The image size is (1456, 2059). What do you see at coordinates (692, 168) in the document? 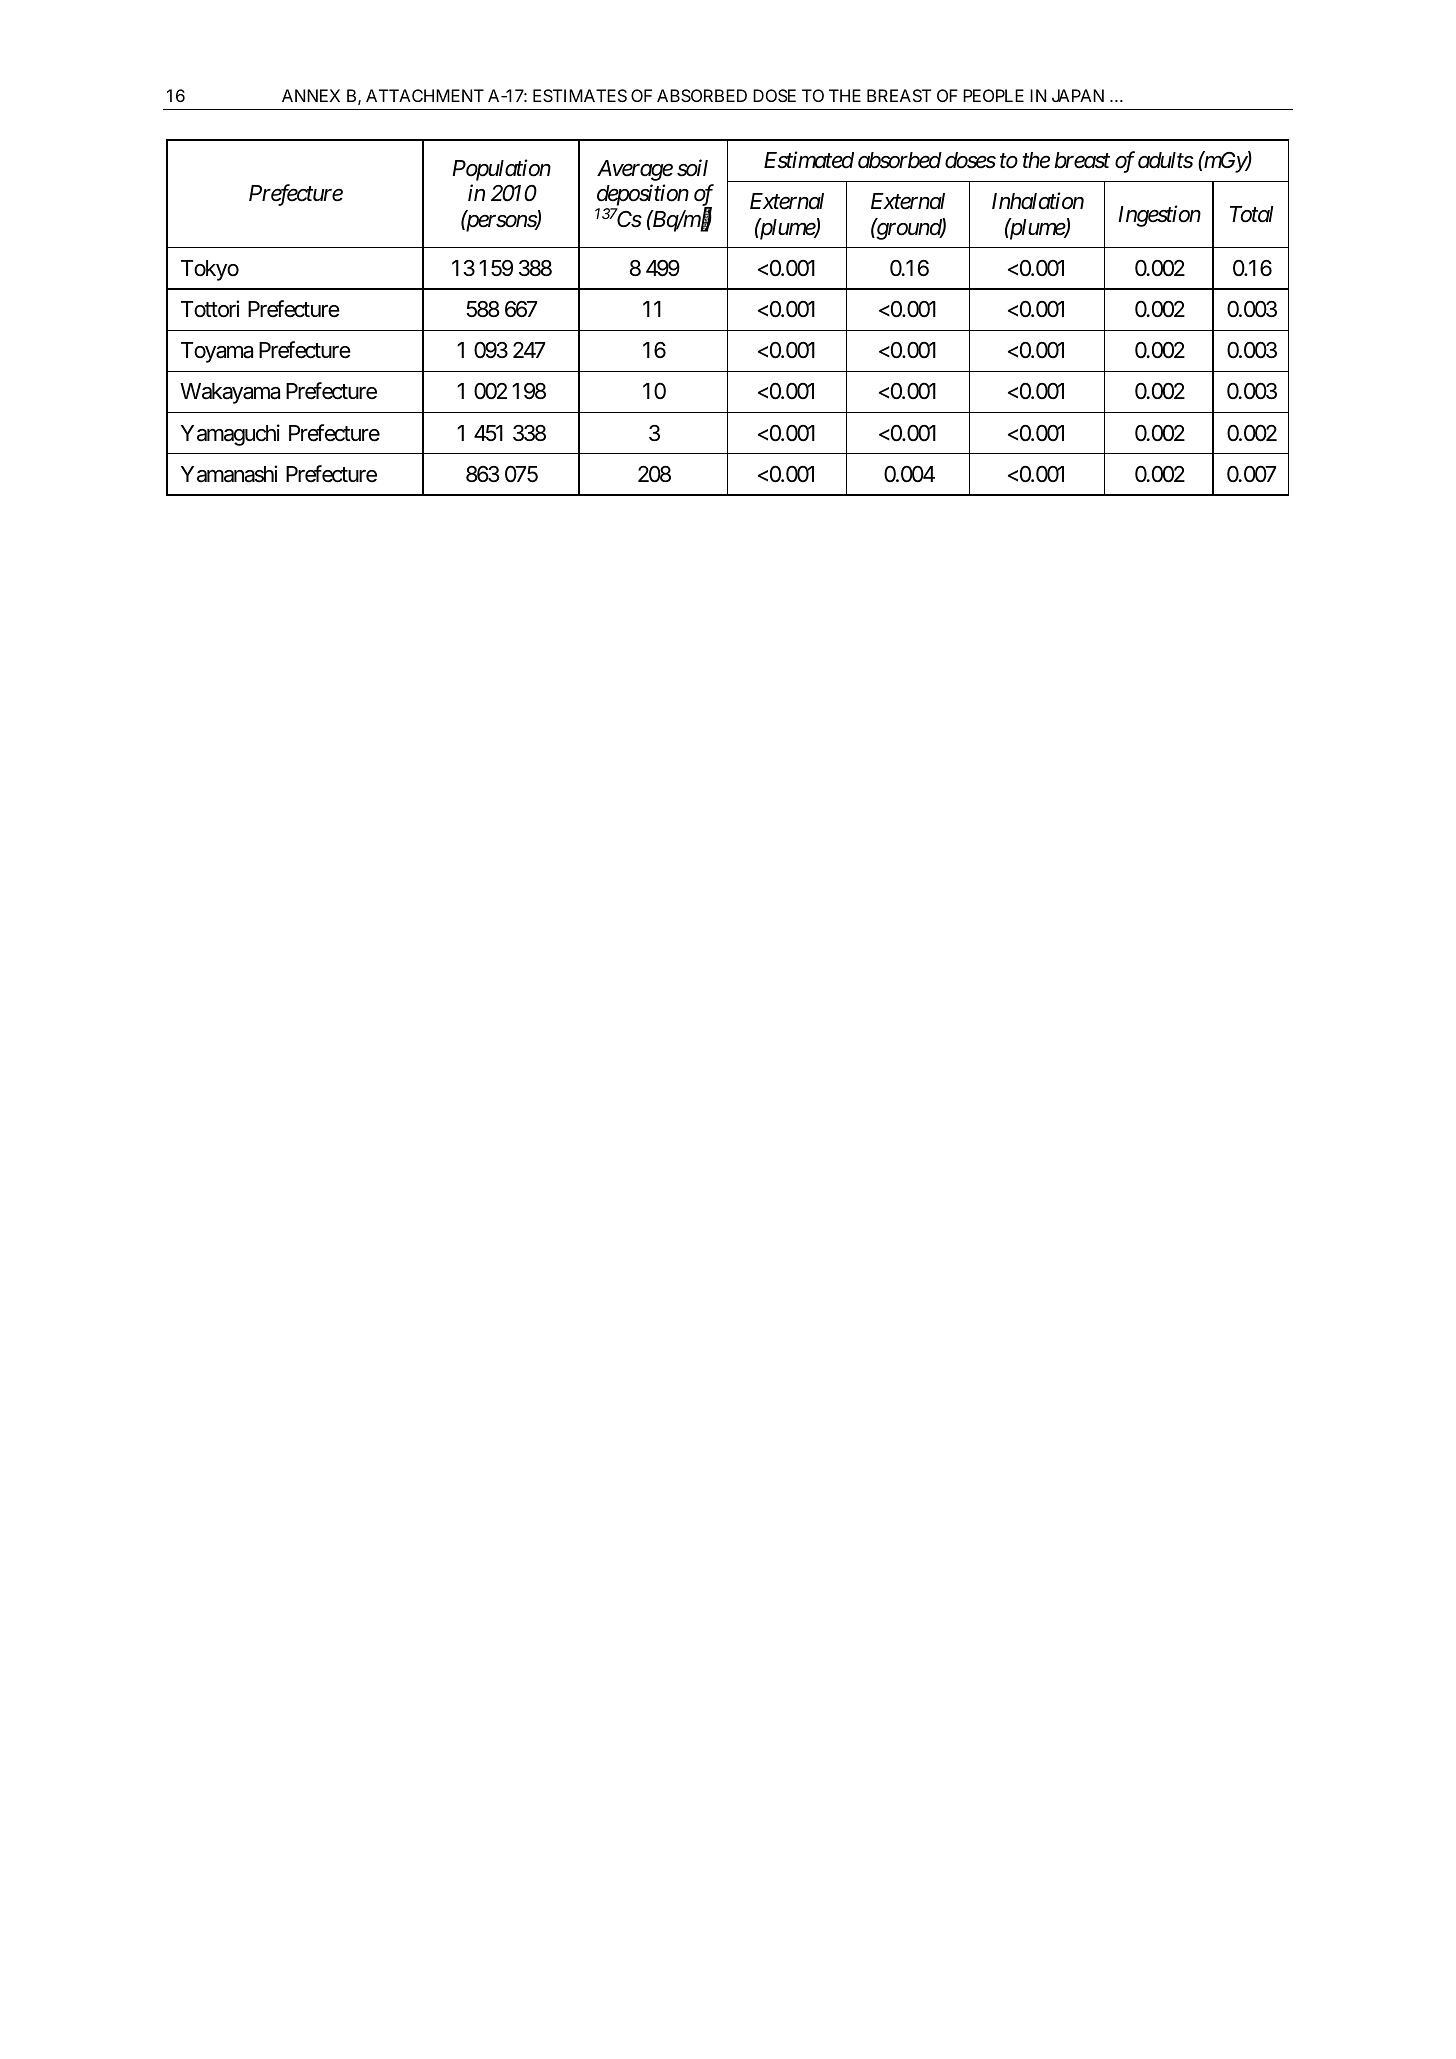
I see `soil` at bounding box center [692, 168].
